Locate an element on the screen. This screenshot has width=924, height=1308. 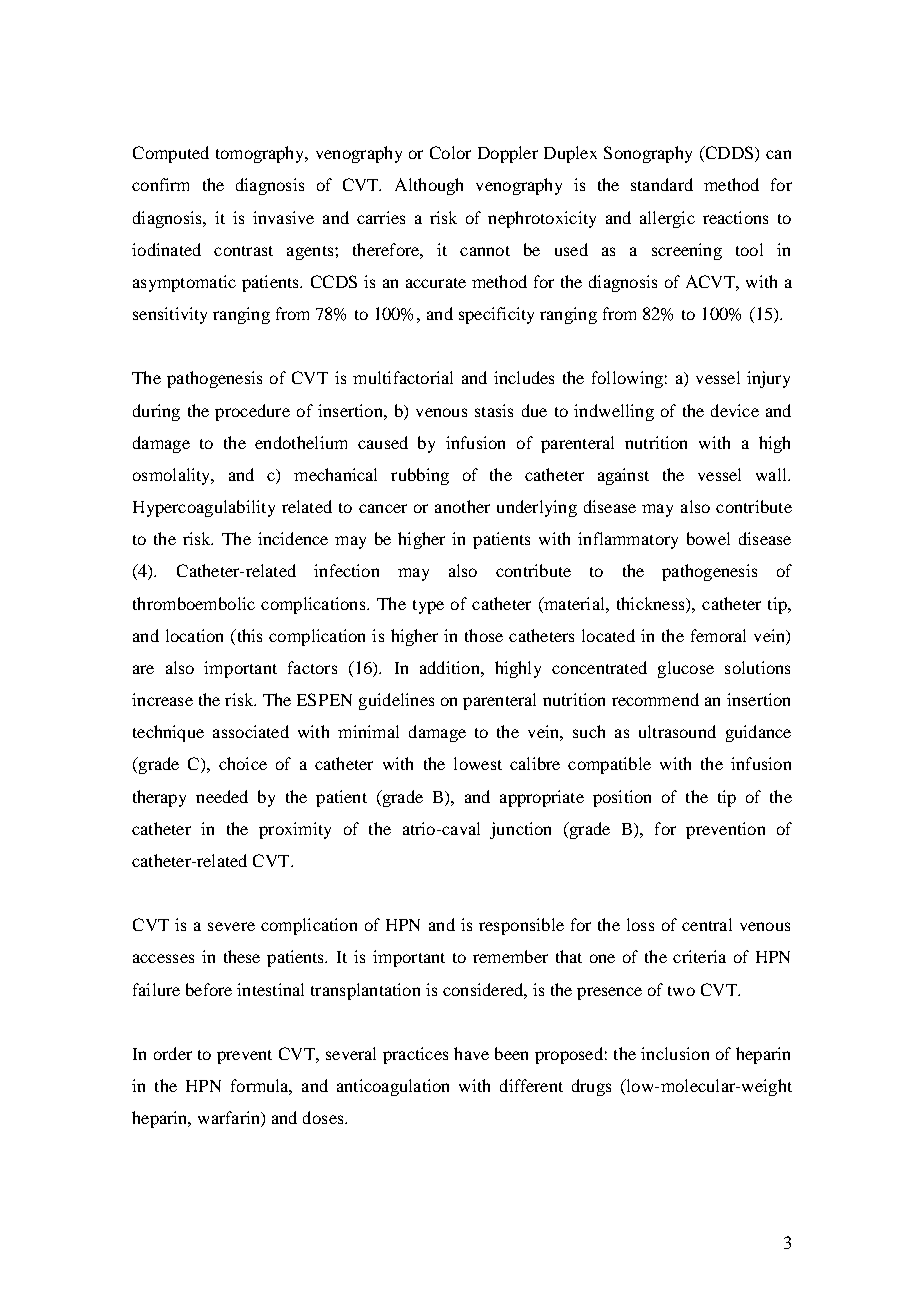
tomography is located at coordinates (261, 154).
